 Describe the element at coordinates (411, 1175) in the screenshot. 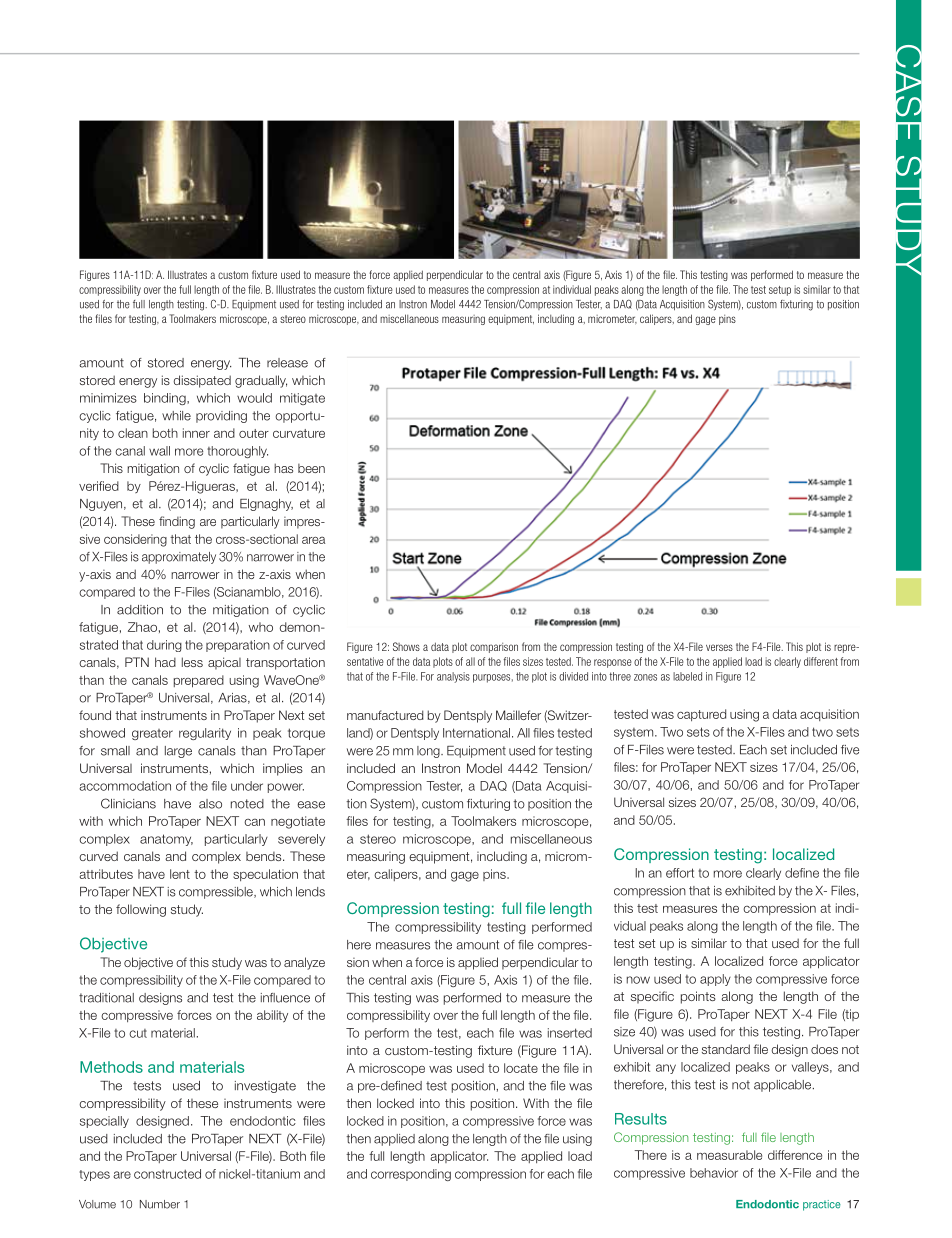

I see `corresponding` at that location.
